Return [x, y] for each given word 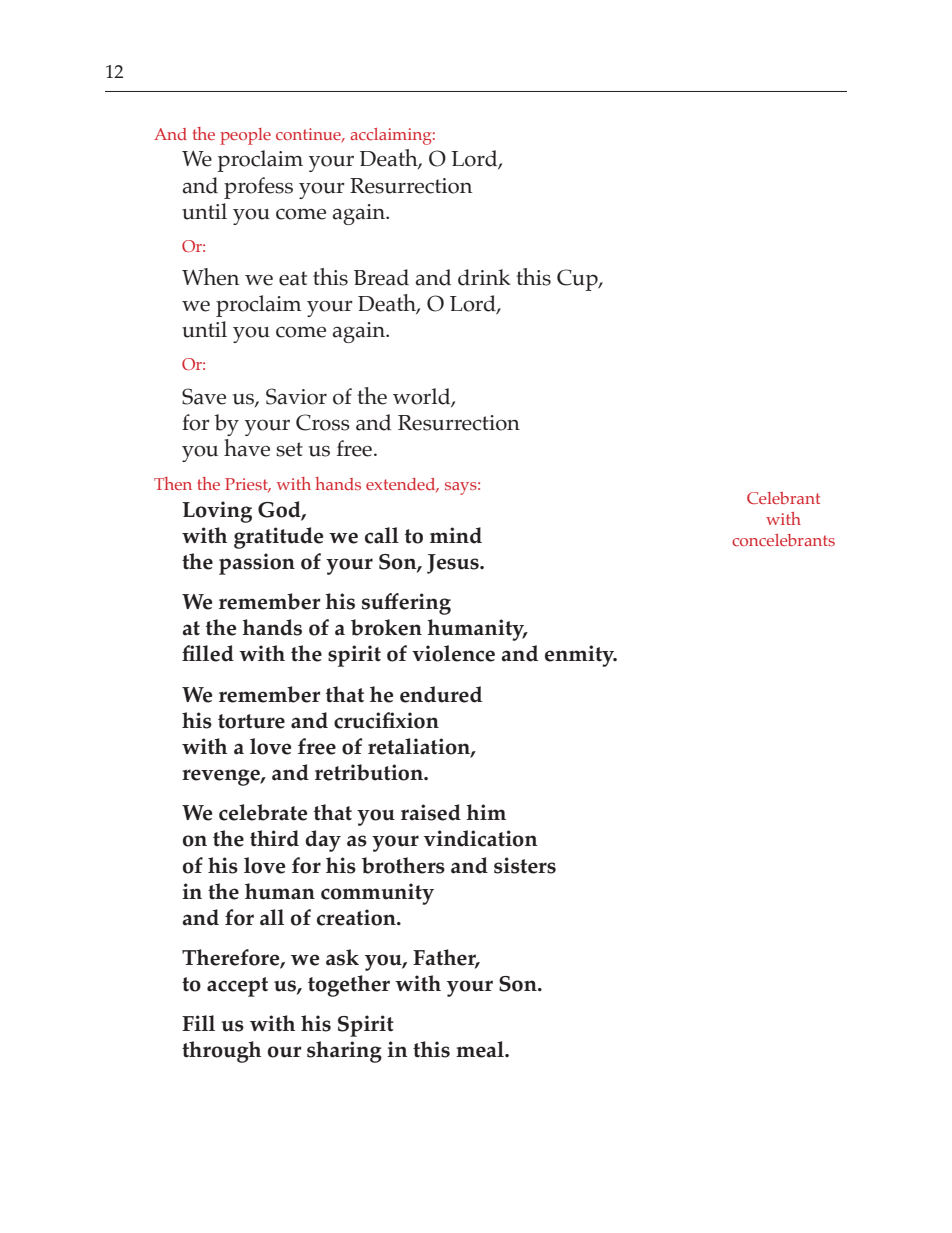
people [245, 136]
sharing [344, 1052]
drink [484, 277]
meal [481, 1049]
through [221, 1052]
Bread [381, 277]
